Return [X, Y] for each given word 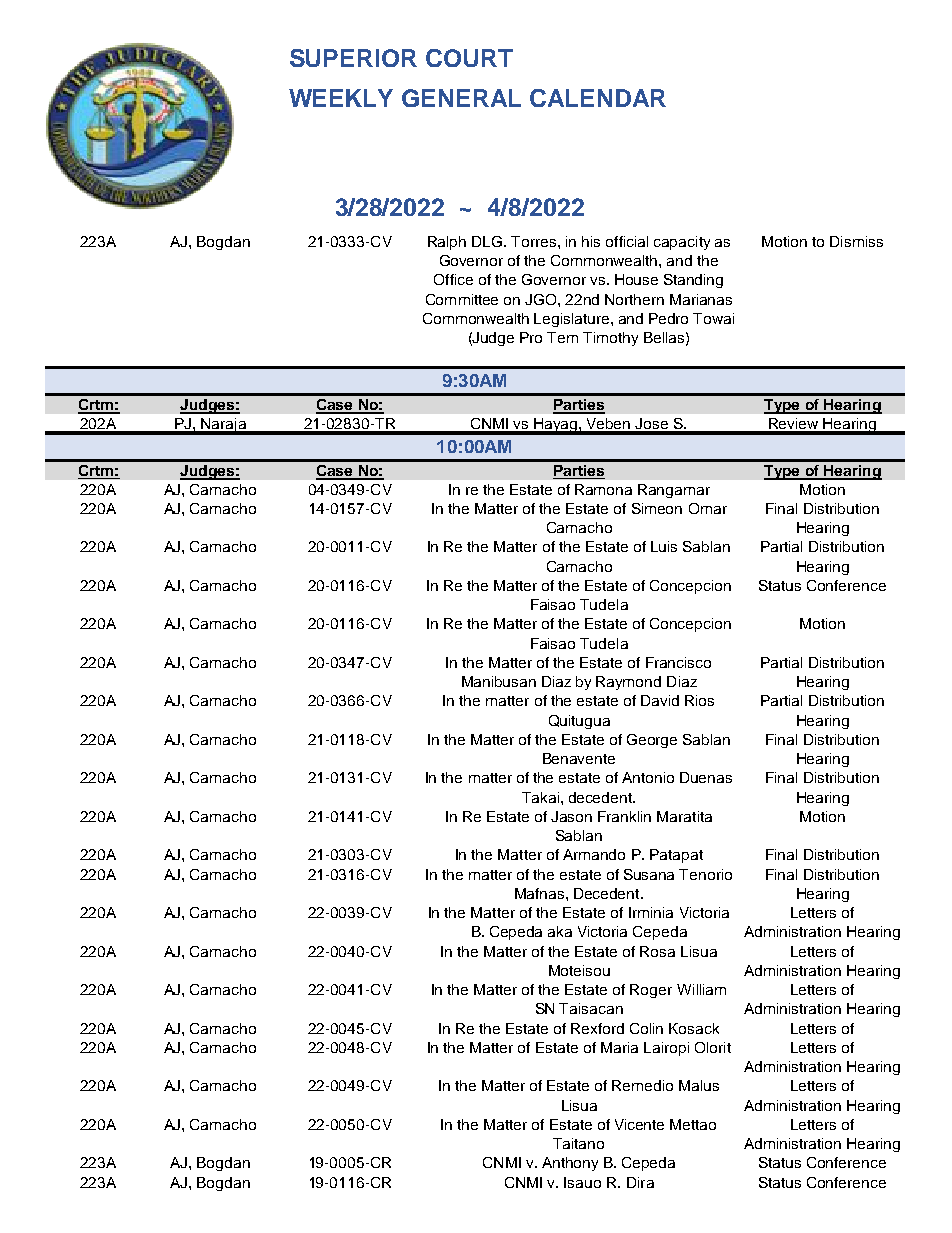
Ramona [603, 489]
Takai [540, 797]
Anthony [570, 1164]
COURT [469, 58]
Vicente [639, 1124]
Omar [708, 508]
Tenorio [705, 874]
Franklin [624, 816]
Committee [462, 299]
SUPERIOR [353, 58]
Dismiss [856, 241]
